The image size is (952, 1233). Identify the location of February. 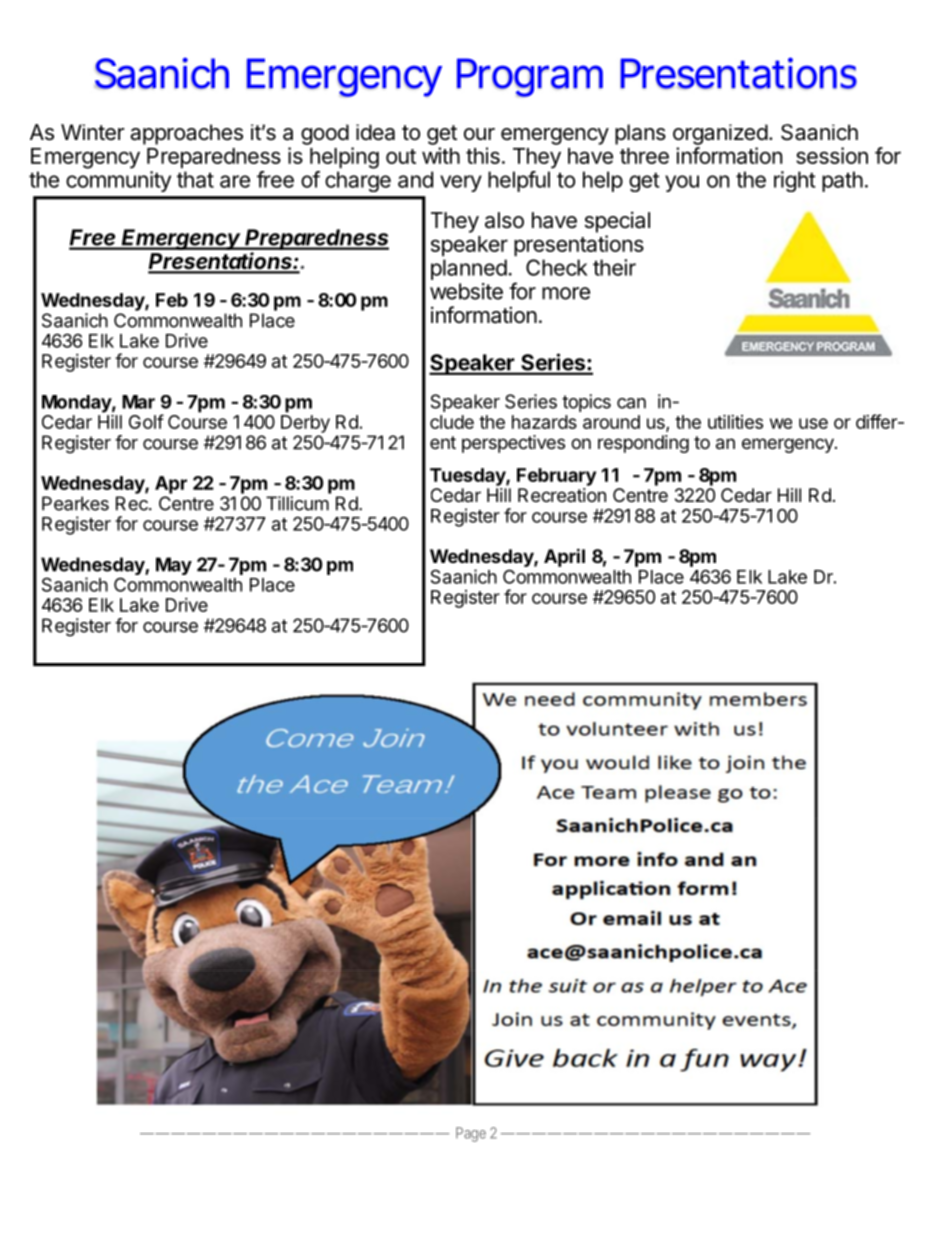
(556, 477).
